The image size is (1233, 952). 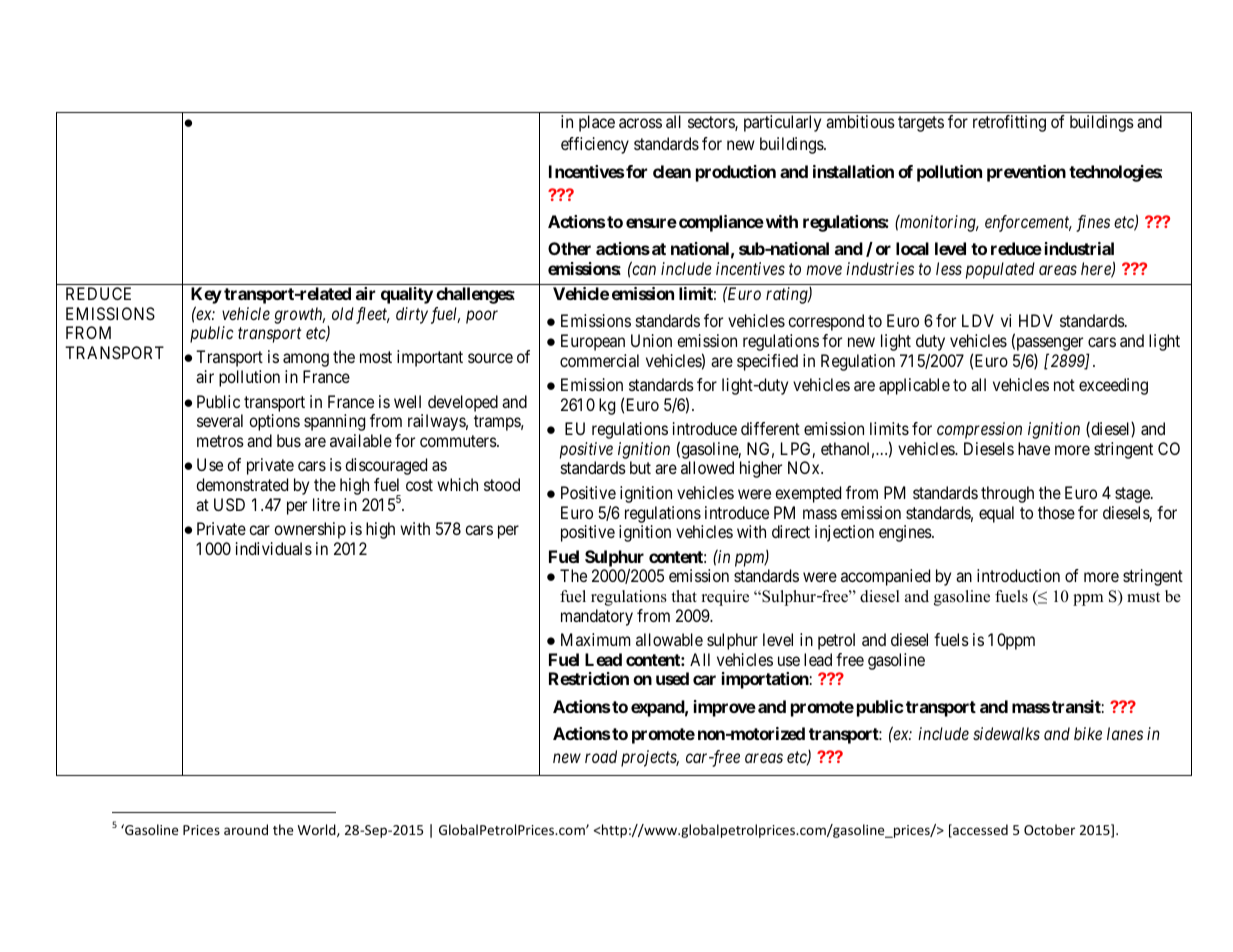 I want to click on must, so click(x=1143, y=597).
